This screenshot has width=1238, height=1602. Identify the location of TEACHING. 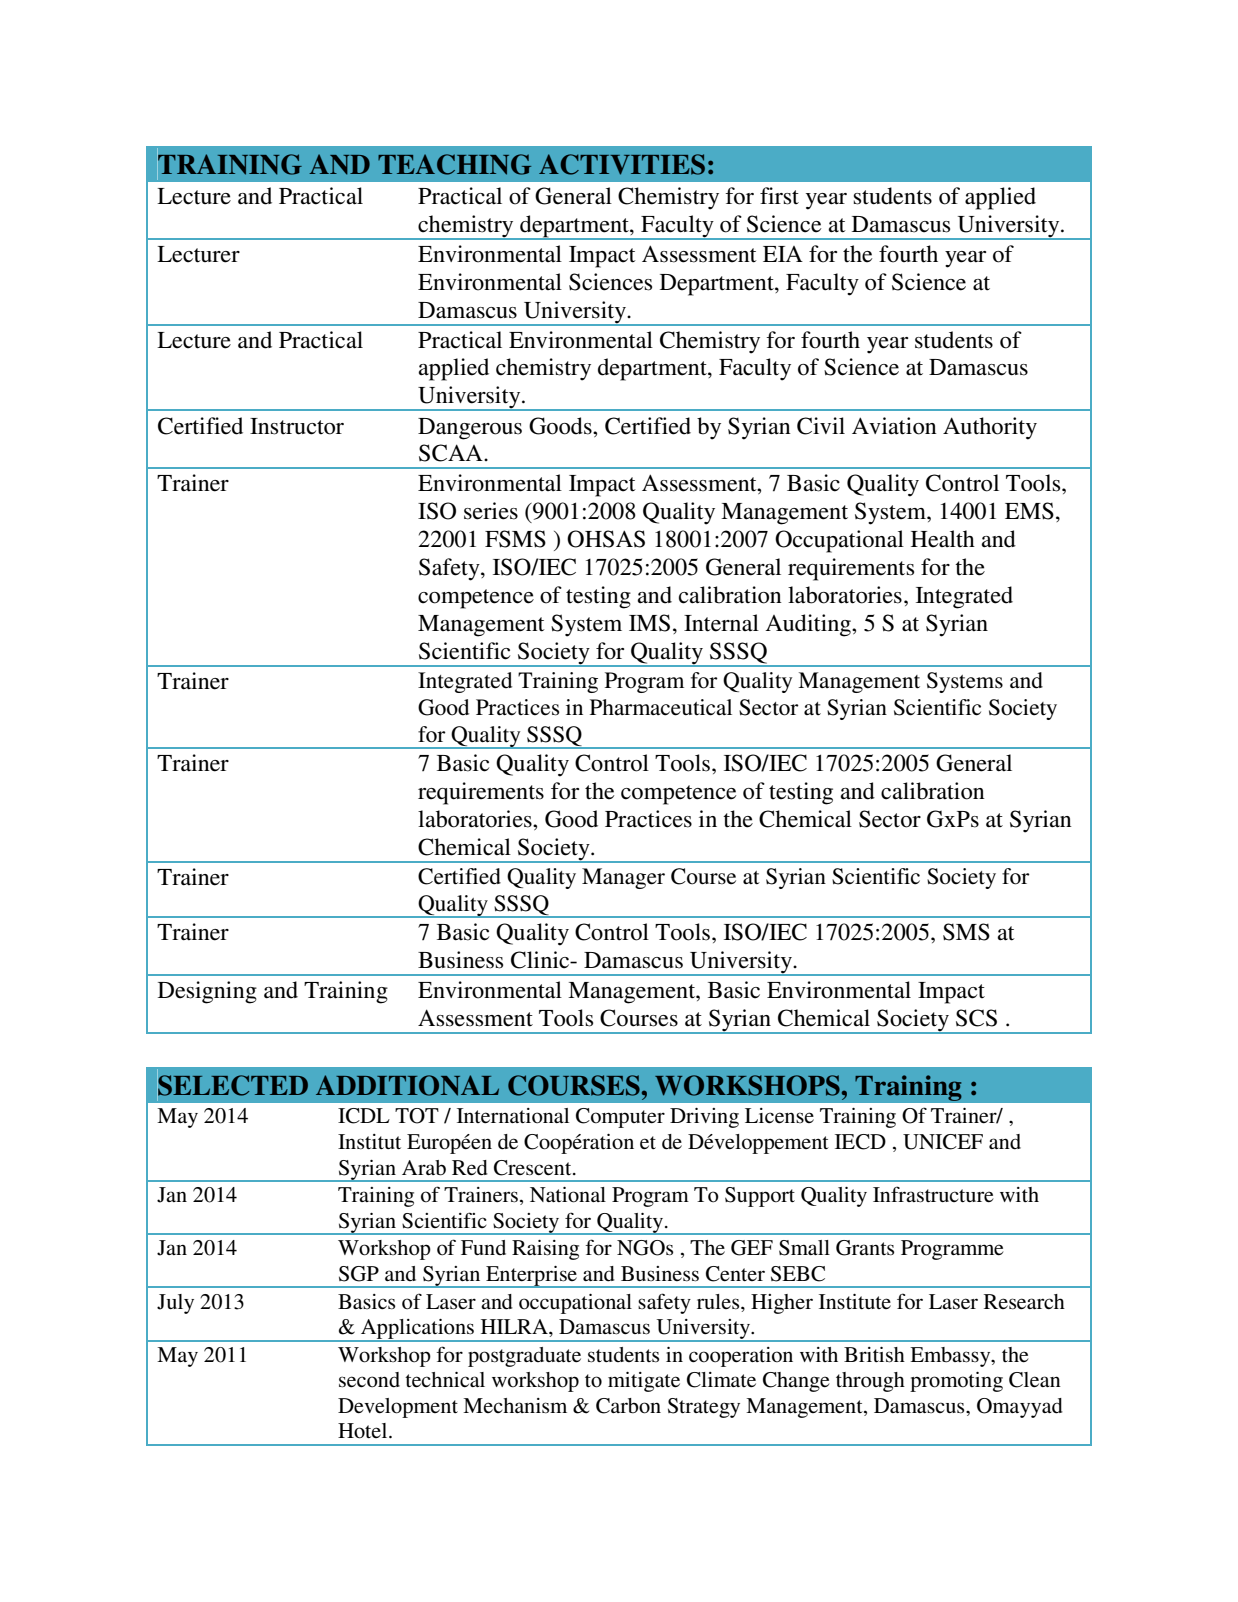
(454, 164).
